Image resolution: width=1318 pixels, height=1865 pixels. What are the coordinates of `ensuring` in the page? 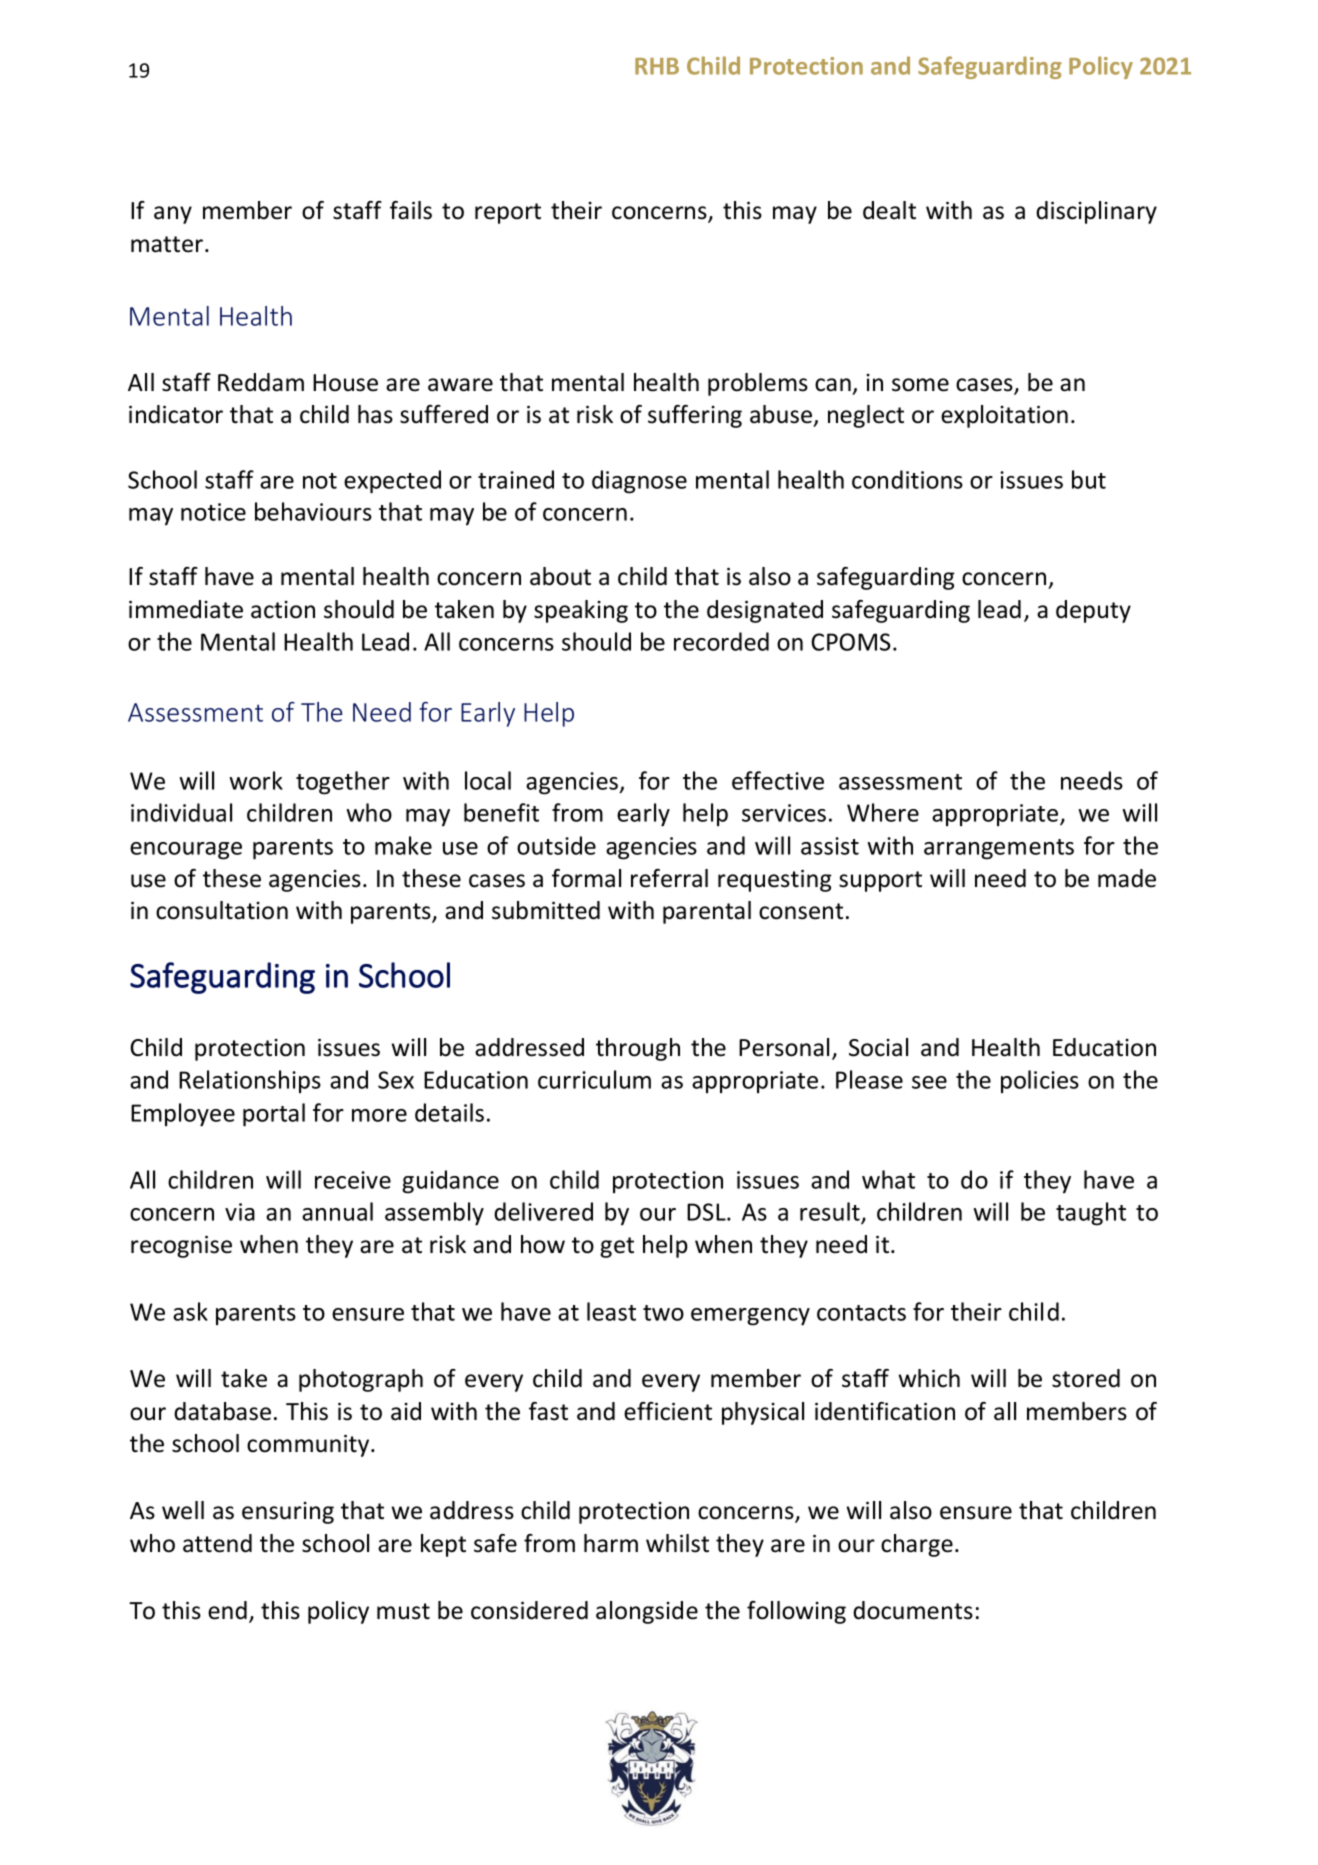 It's located at (288, 1513).
